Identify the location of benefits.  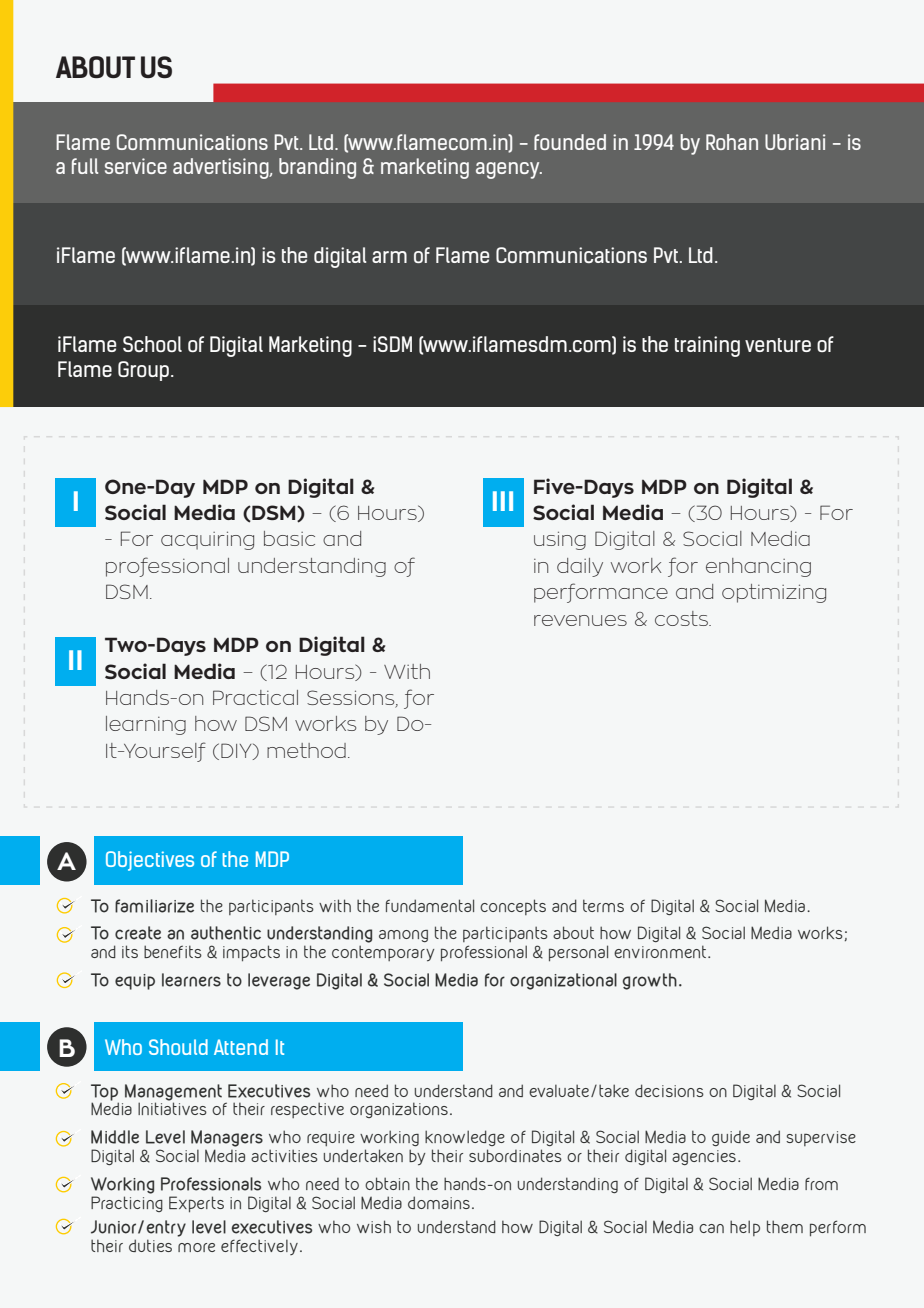
(173, 951).
